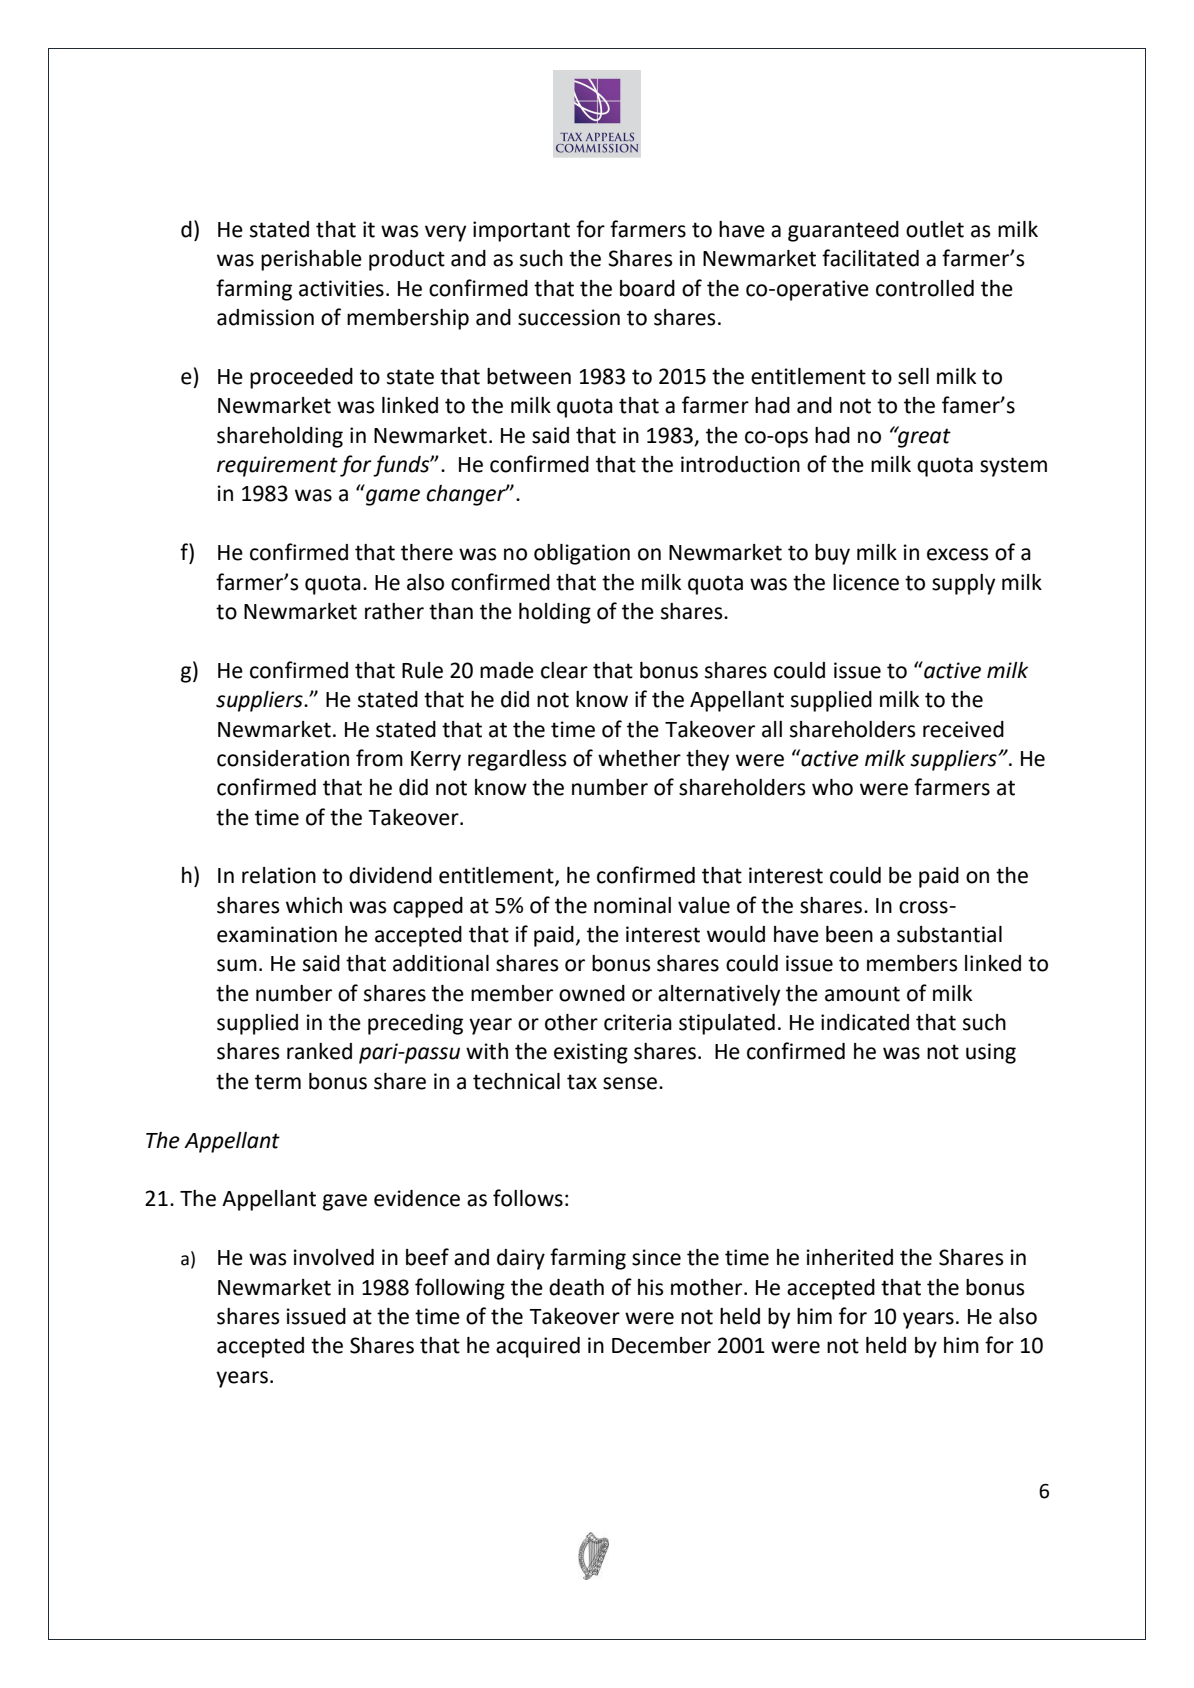 This screenshot has width=1194, height=1688. I want to click on involved, so click(334, 1257).
